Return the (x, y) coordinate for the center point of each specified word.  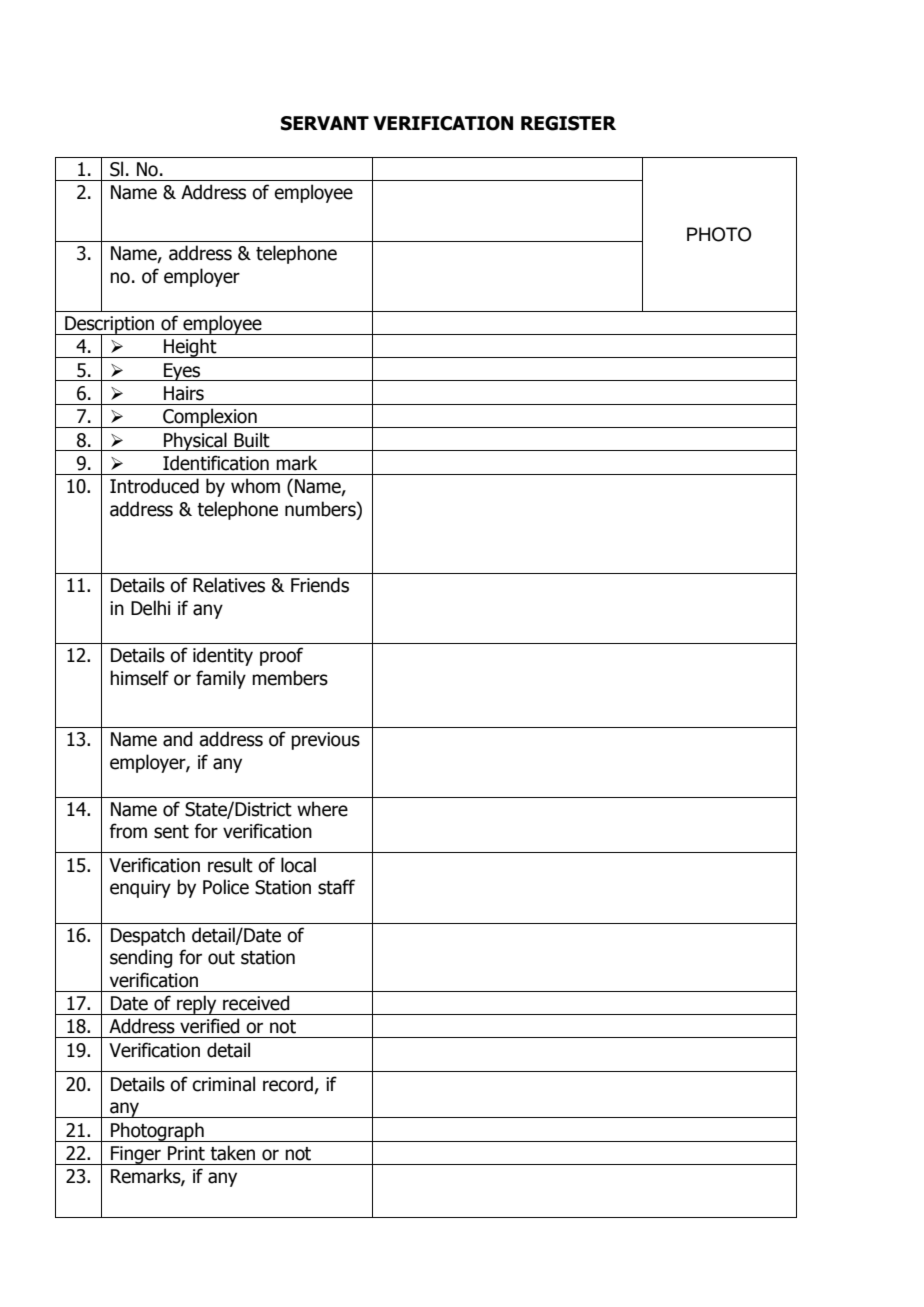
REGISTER (568, 123)
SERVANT (325, 123)
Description (110, 326)
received (256, 1003)
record (289, 1085)
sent (171, 832)
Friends (320, 585)
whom (255, 486)
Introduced (154, 486)
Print (186, 1153)
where (322, 809)
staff (336, 887)
